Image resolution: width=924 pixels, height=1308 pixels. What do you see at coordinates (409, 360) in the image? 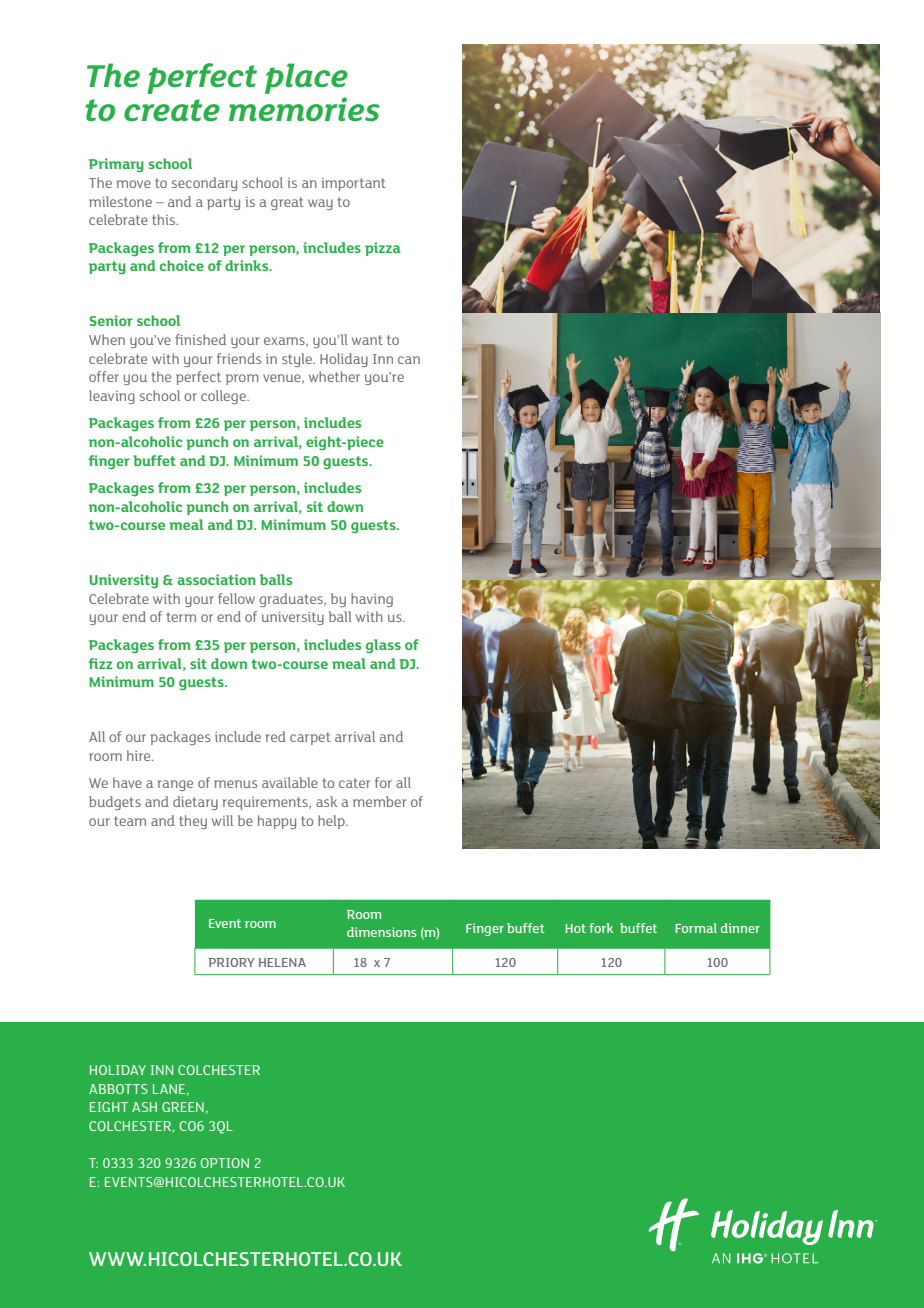
I see `can` at bounding box center [409, 360].
